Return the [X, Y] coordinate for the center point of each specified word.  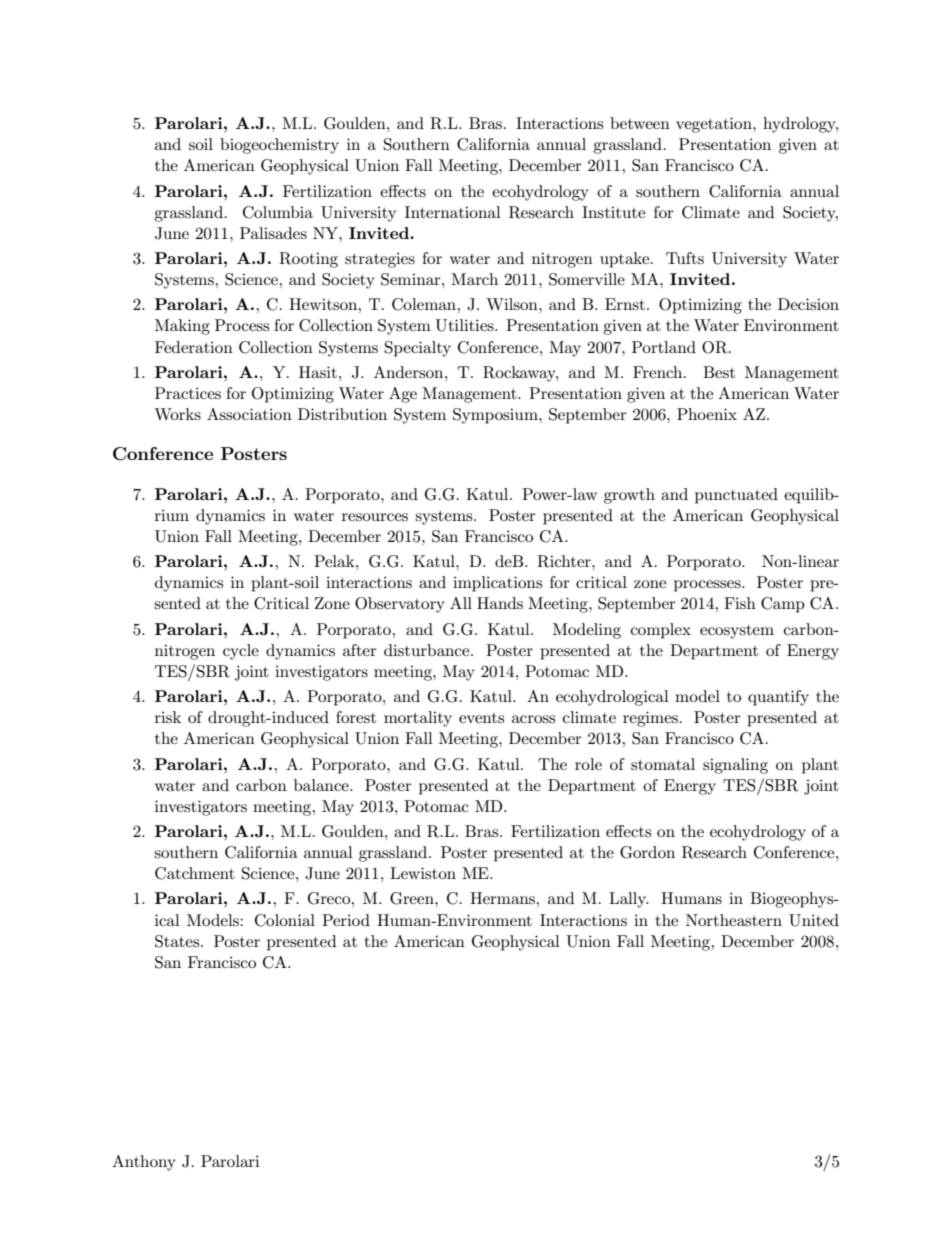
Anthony [144, 1163]
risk [168, 717]
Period [346, 920]
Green [413, 898]
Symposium [496, 416]
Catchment [195, 873]
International [453, 212]
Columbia [278, 212]
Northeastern [734, 920]
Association [249, 414]
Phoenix [707, 414]
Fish [740, 603]
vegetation [715, 125]
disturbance [428, 650]
